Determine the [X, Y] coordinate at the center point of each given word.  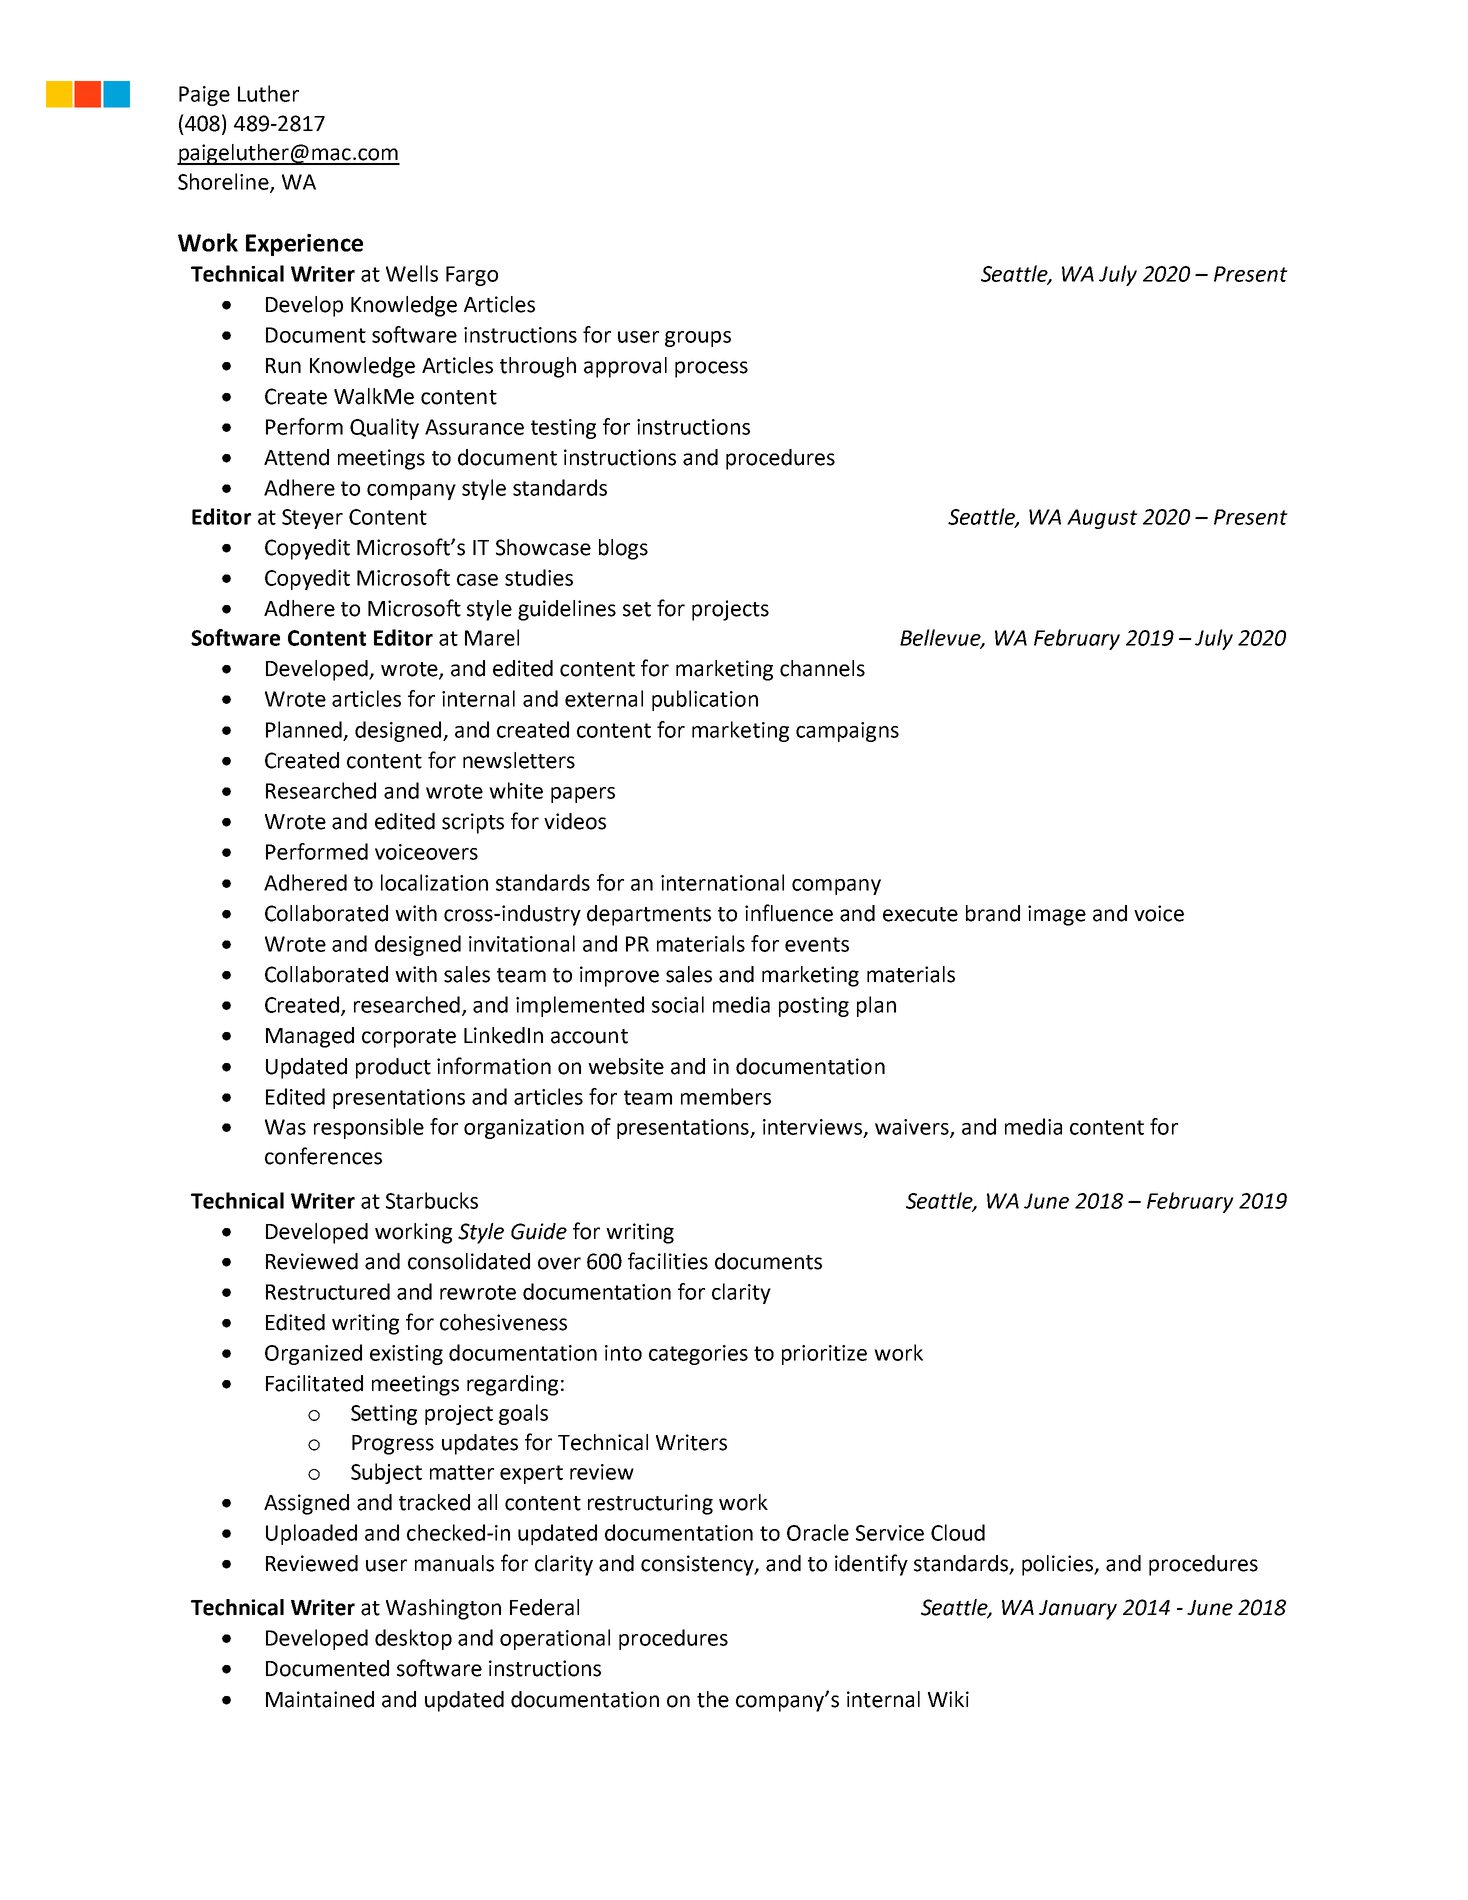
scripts [473, 823]
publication [705, 700]
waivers [913, 1128]
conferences [323, 1156]
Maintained [320, 1699]
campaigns [847, 732]
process [711, 369]
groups [698, 339]
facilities [668, 1261]
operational [555, 1639]
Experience [304, 245]
